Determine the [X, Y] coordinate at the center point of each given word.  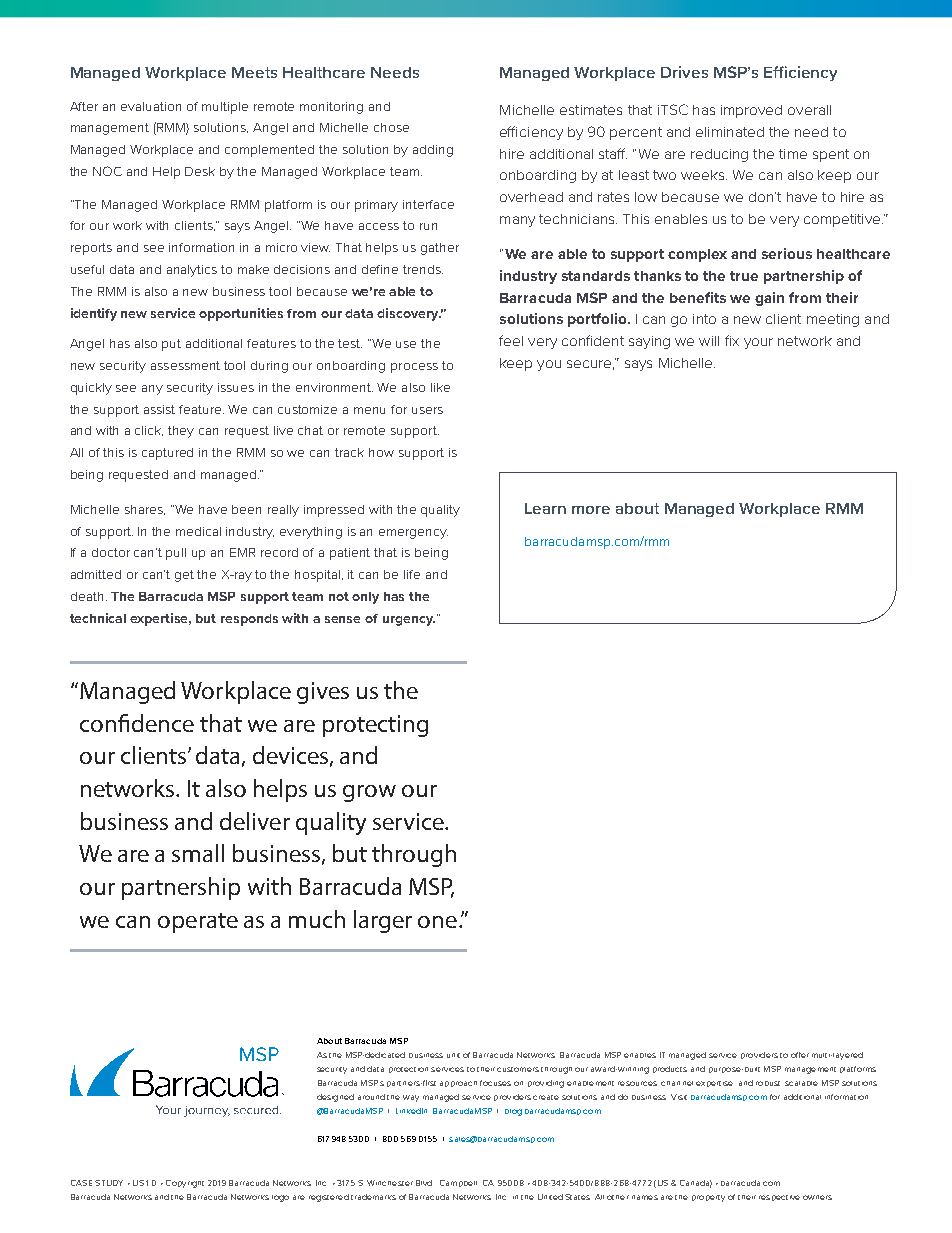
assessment [185, 365]
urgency [409, 621]
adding [433, 151]
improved [751, 111]
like [440, 387]
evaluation [151, 106]
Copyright [185, 1184]
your [758, 343]
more [591, 510]
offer [800, 1055]
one [437, 922]
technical [98, 618]
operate [198, 923]
